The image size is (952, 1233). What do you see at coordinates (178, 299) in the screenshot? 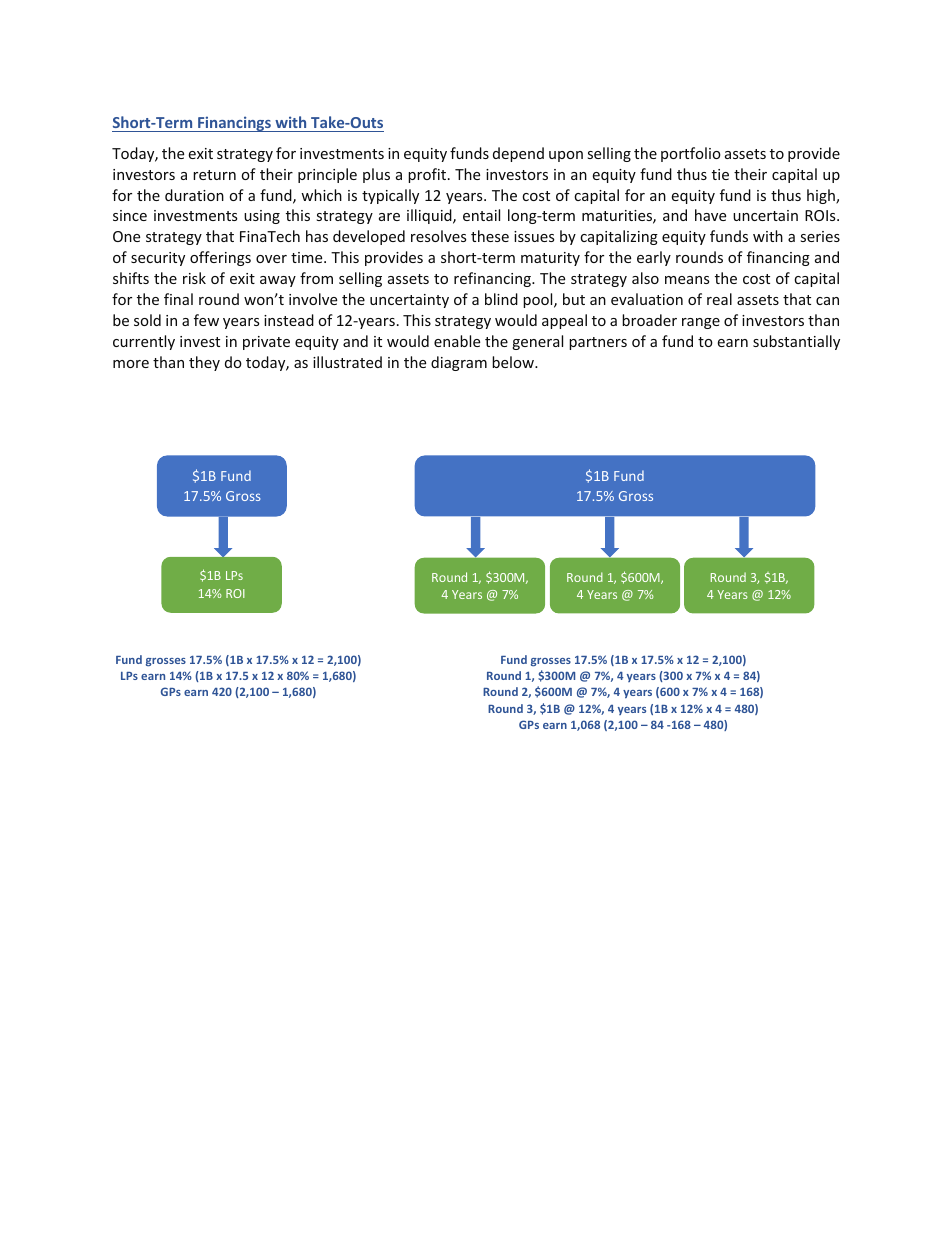
I see `final` at bounding box center [178, 299].
